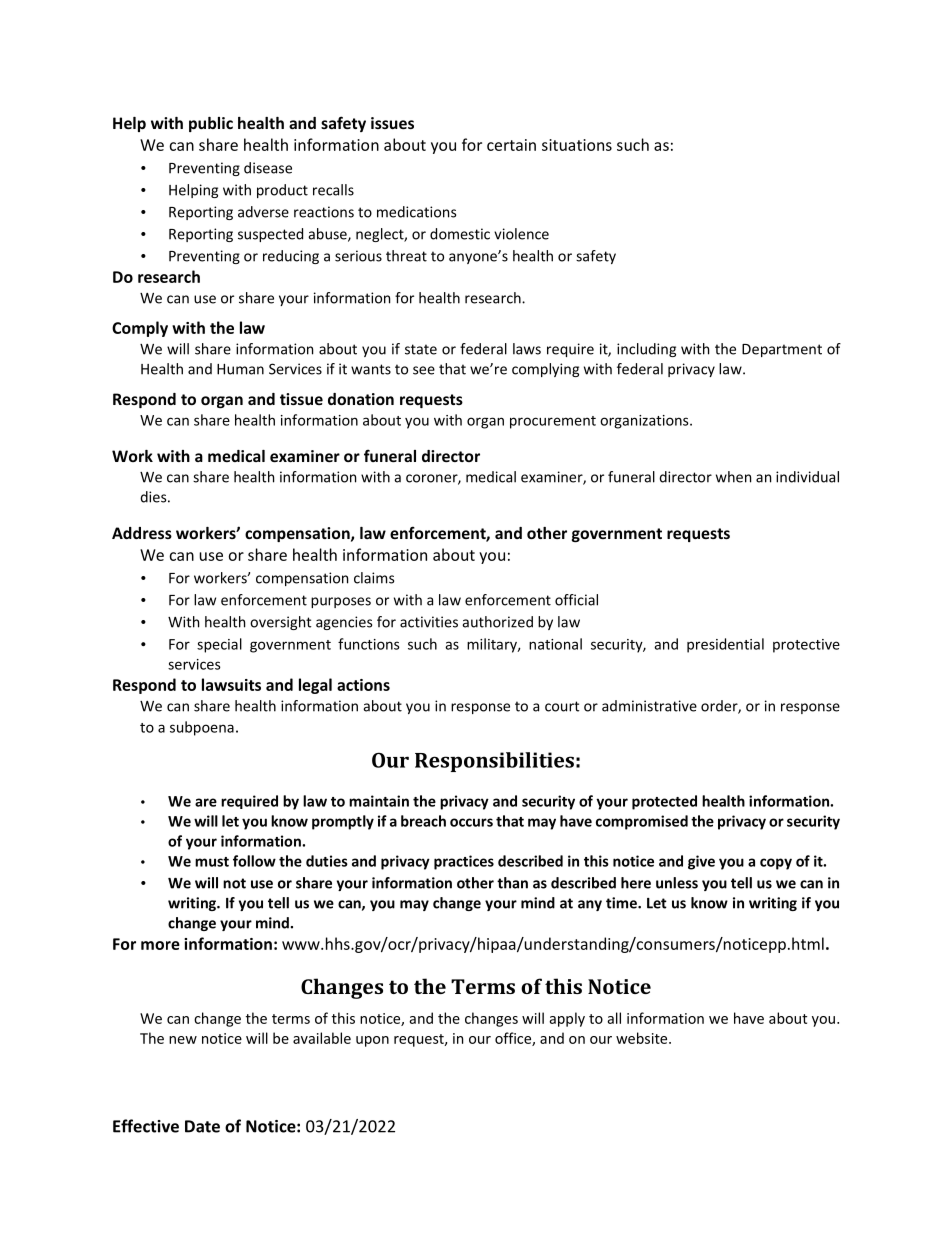 The width and height of the image is (952, 1233). I want to click on special, so click(219, 645).
